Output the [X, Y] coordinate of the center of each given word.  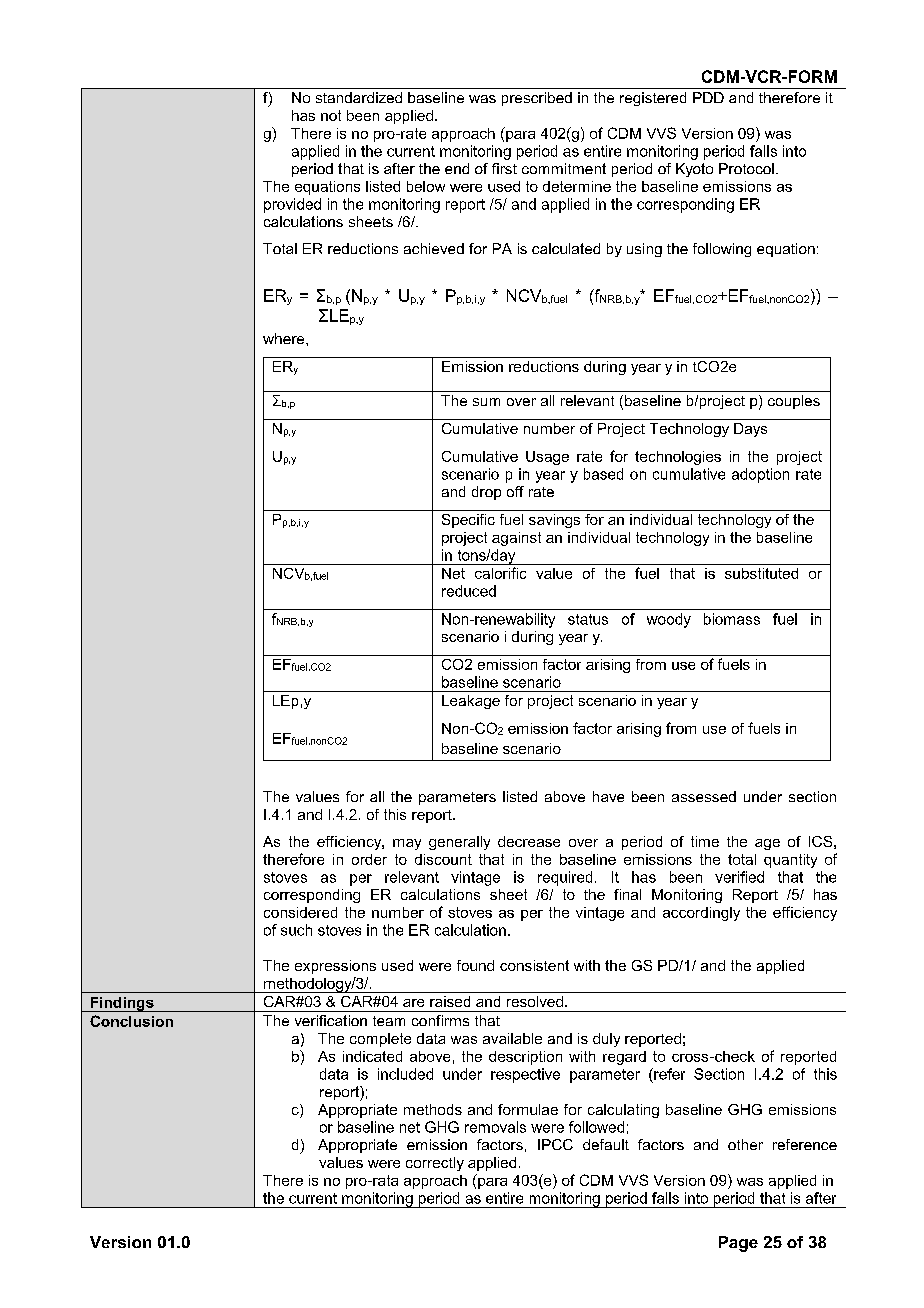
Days [750, 430]
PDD [708, 97]
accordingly [701, 914]
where [285, 338]
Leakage [471, 702]
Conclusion [131, 1021]
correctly [435, 1164]
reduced [469, 591]
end [457, 168]
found [475, 965]
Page [738, 1244]
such [296, 930]
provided [292, 205]
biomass [732, 619]
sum [486, 402]
